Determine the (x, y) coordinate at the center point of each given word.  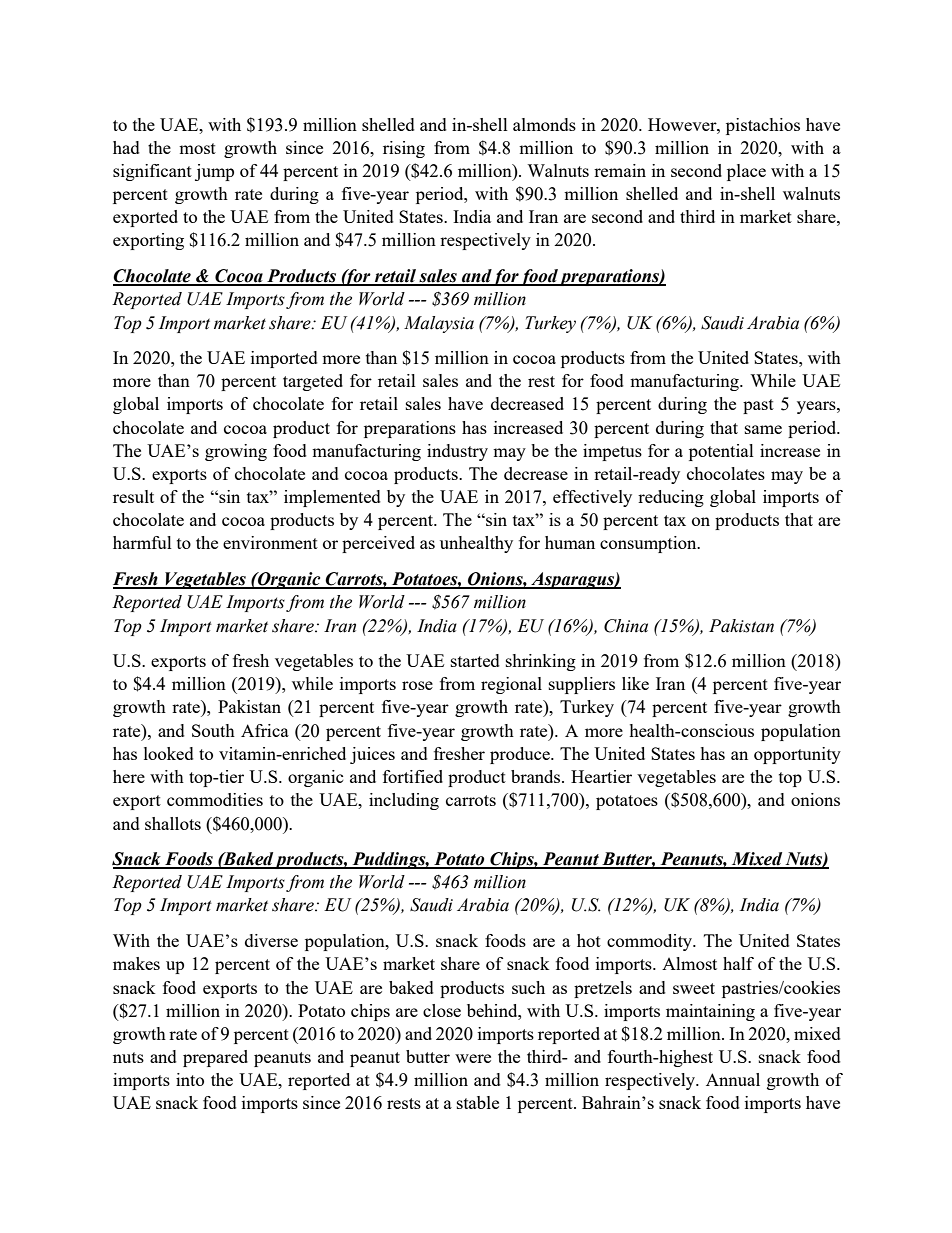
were (473, 1058)
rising (404, 149)
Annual (733, 1079)
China (626, 626)
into (190, 1079)
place (746, 172)
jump (214, 172)
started (475, 660)
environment (270, 542)
